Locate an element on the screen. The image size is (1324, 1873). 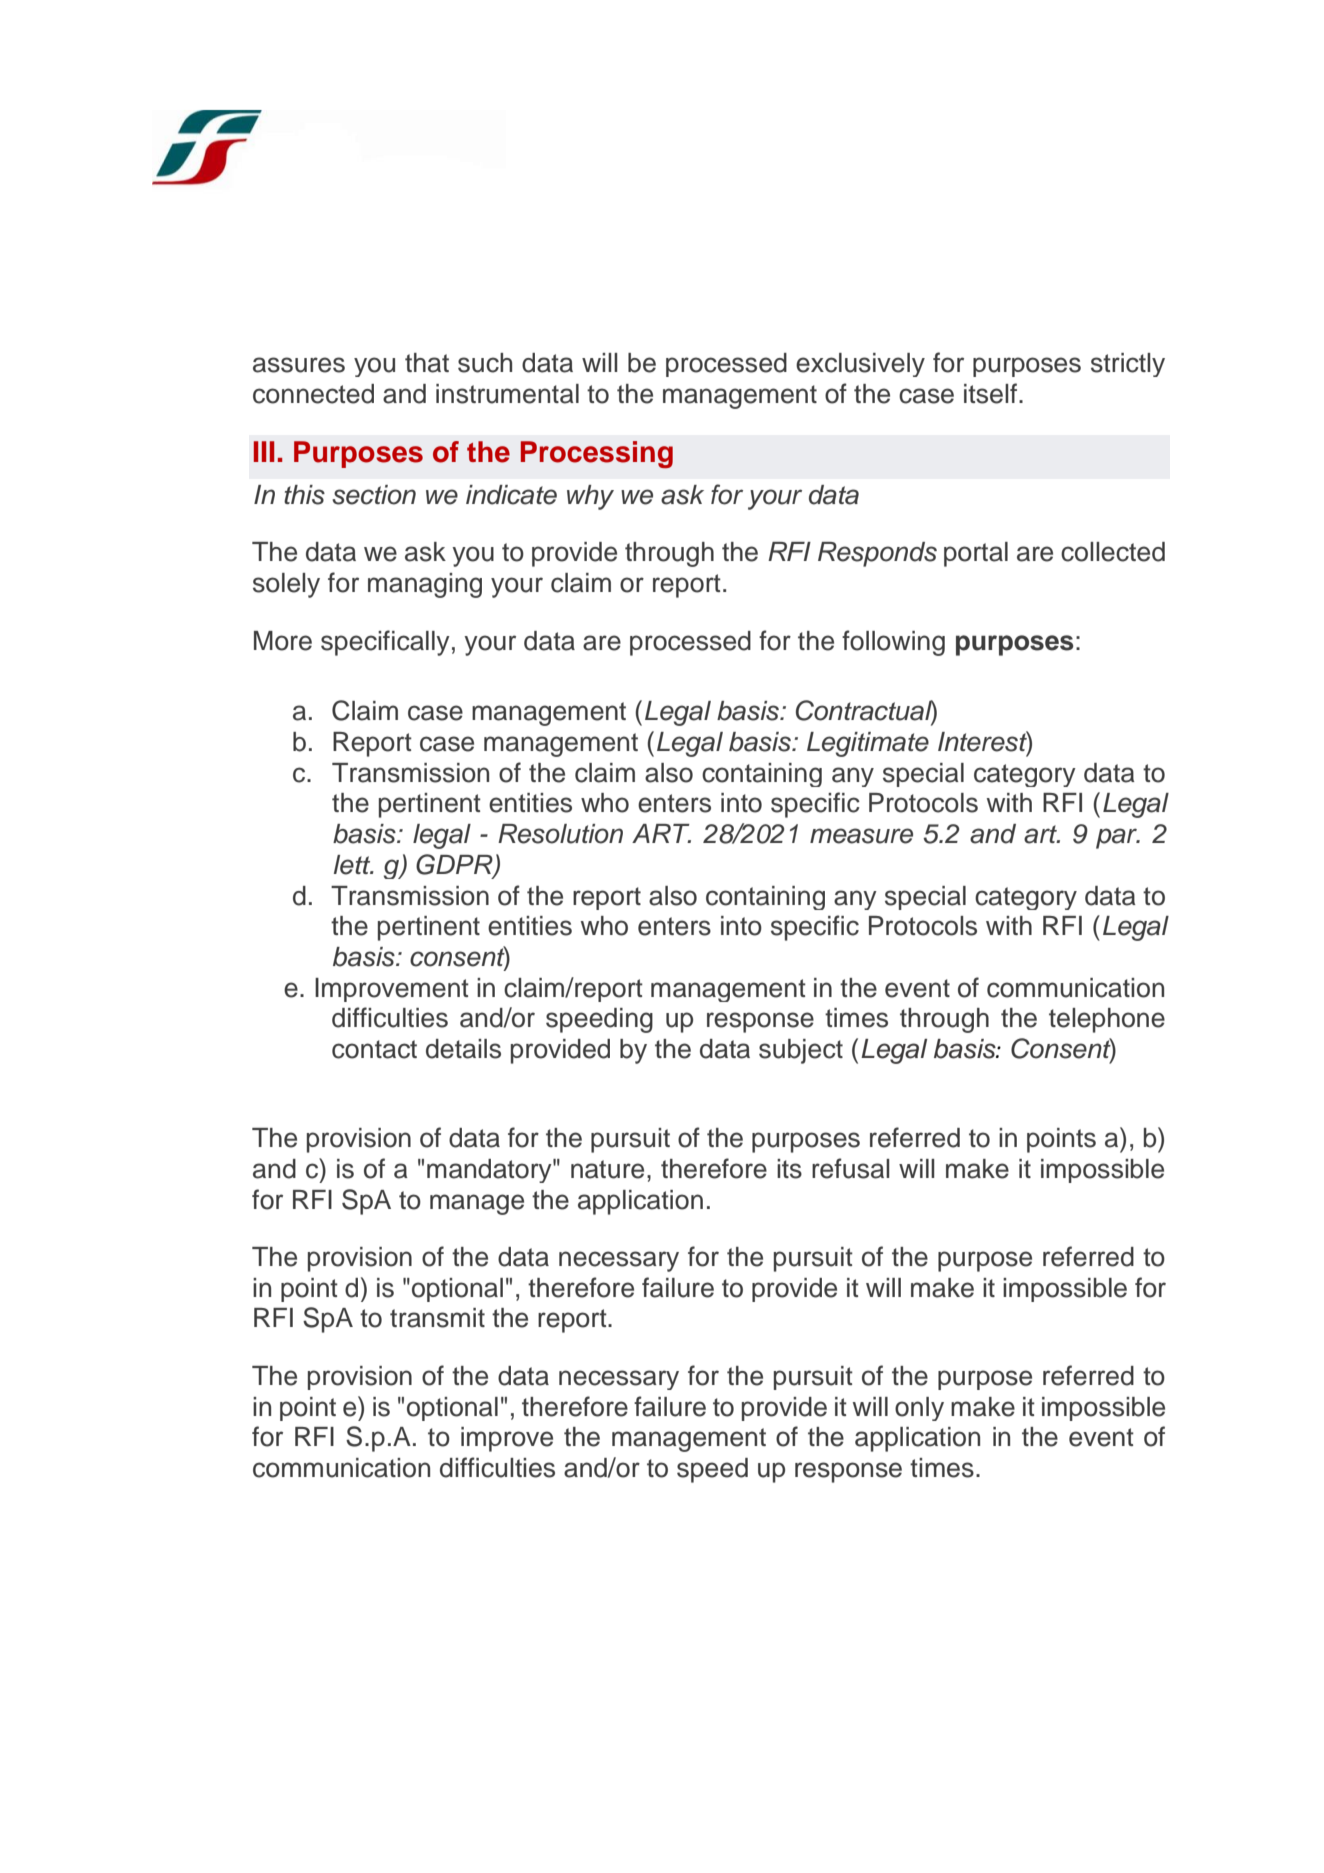
contact is located at coordinates (374, 1049).
